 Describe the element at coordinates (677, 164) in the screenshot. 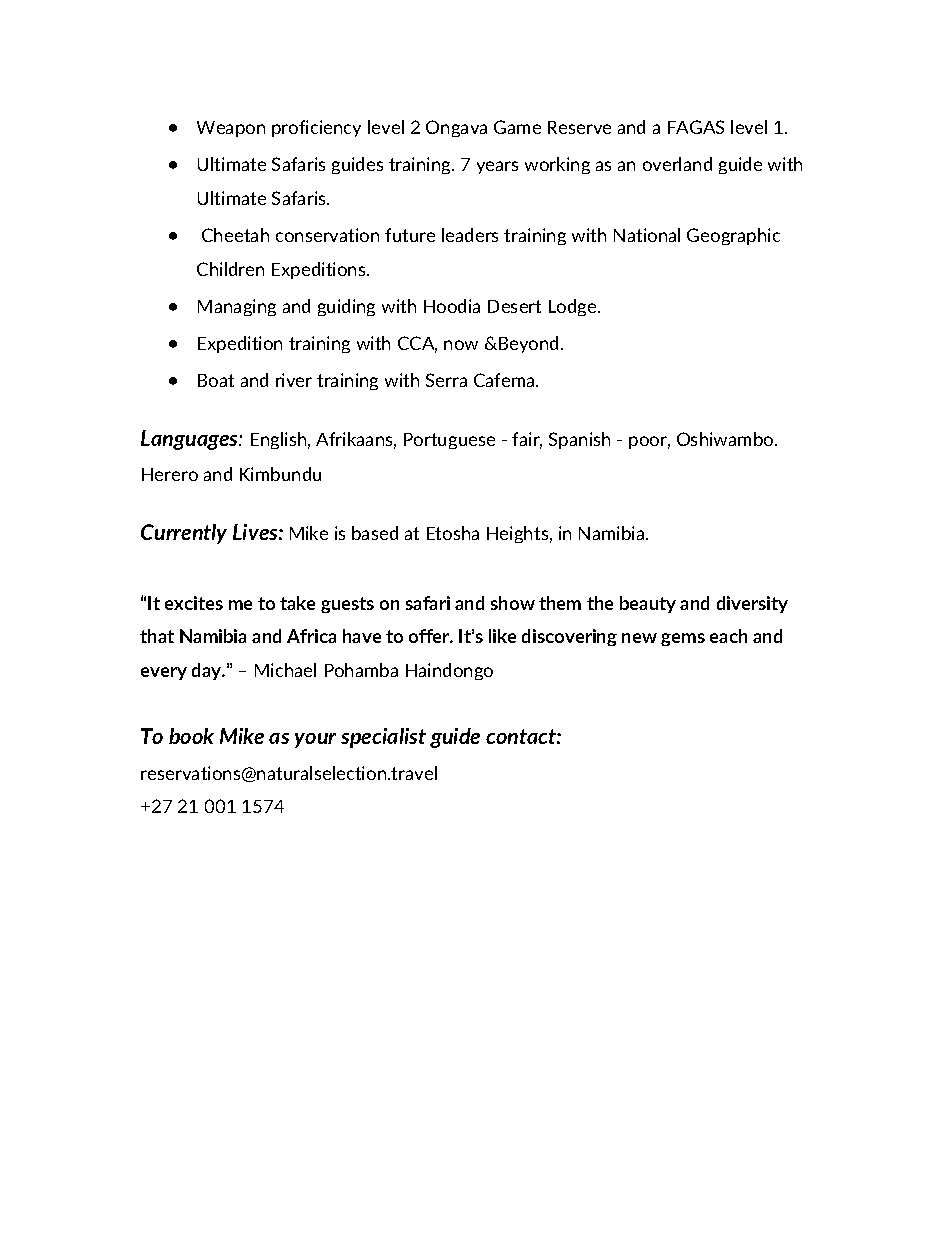

I see `overland` at that location.
